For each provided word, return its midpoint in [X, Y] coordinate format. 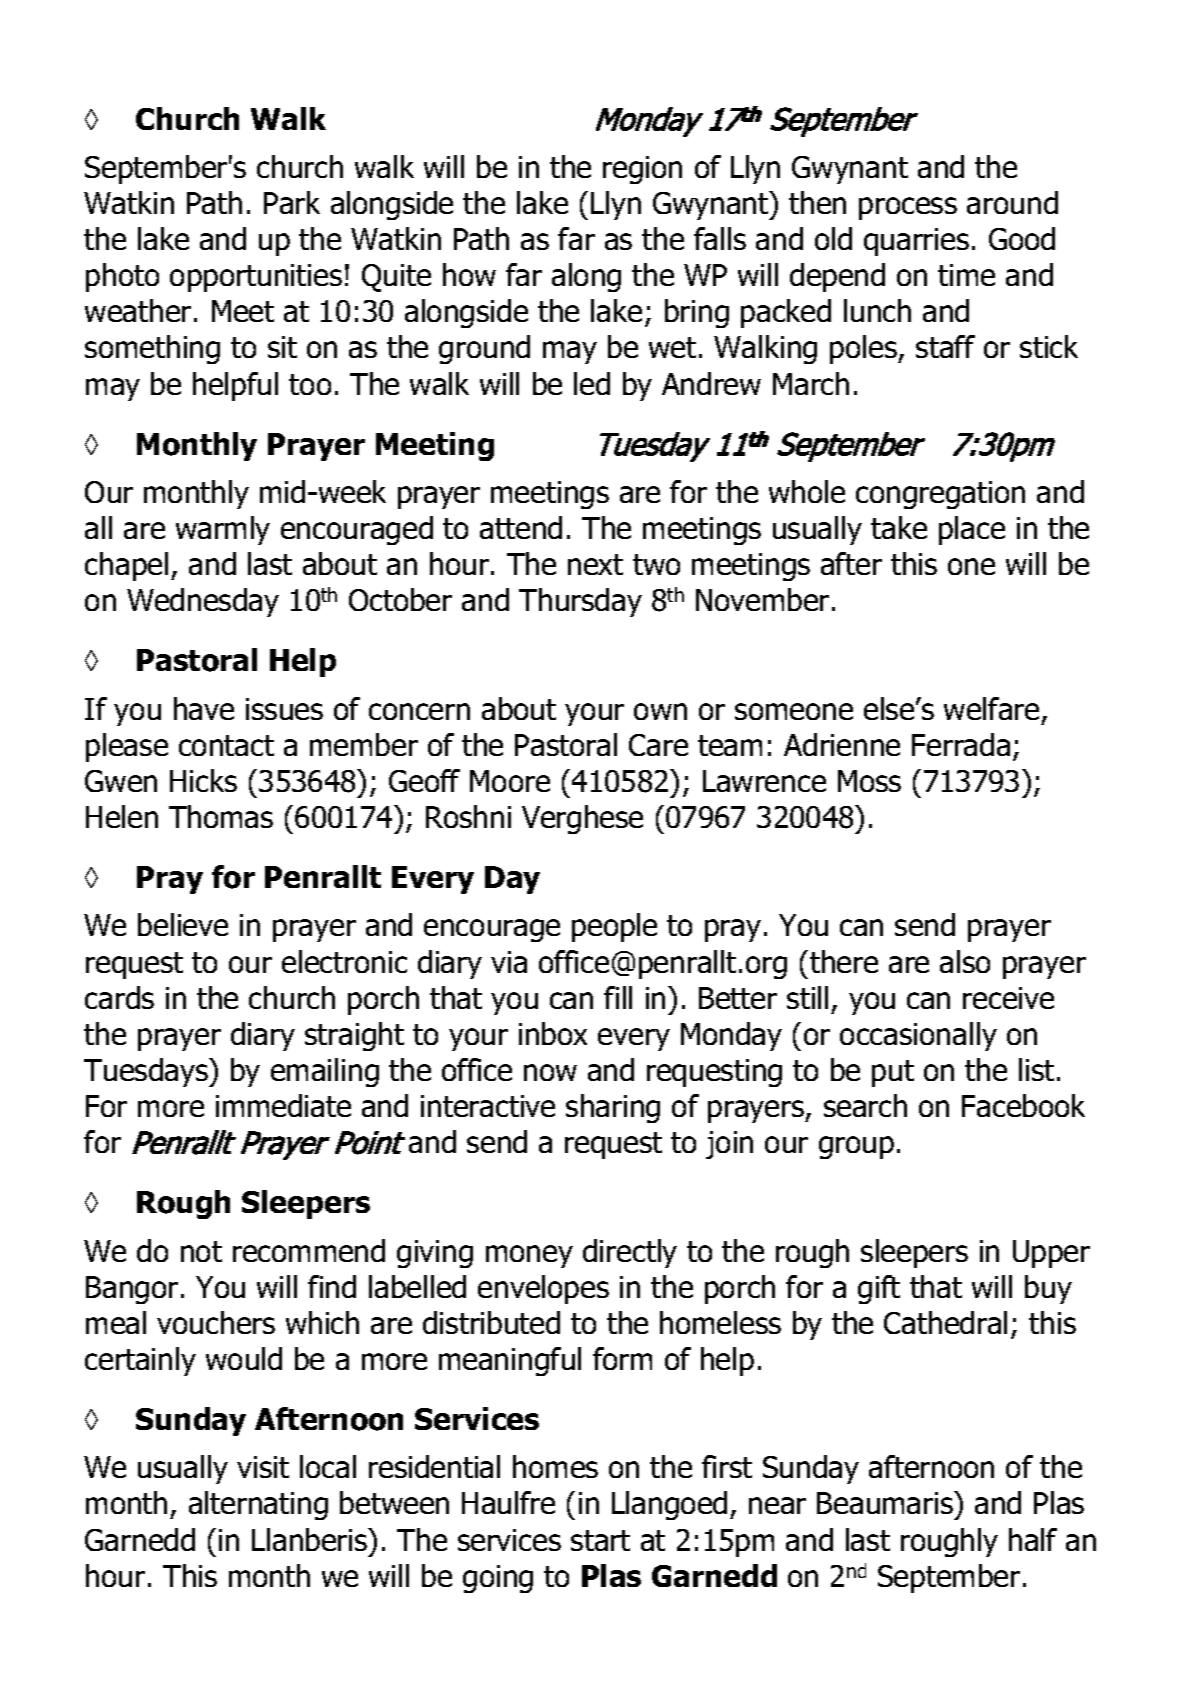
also [965, 961]
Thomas [221, 816]
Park [292, 202]
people [614, 927]
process [908, 208]
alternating [258, 1505]
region [642, 170]
